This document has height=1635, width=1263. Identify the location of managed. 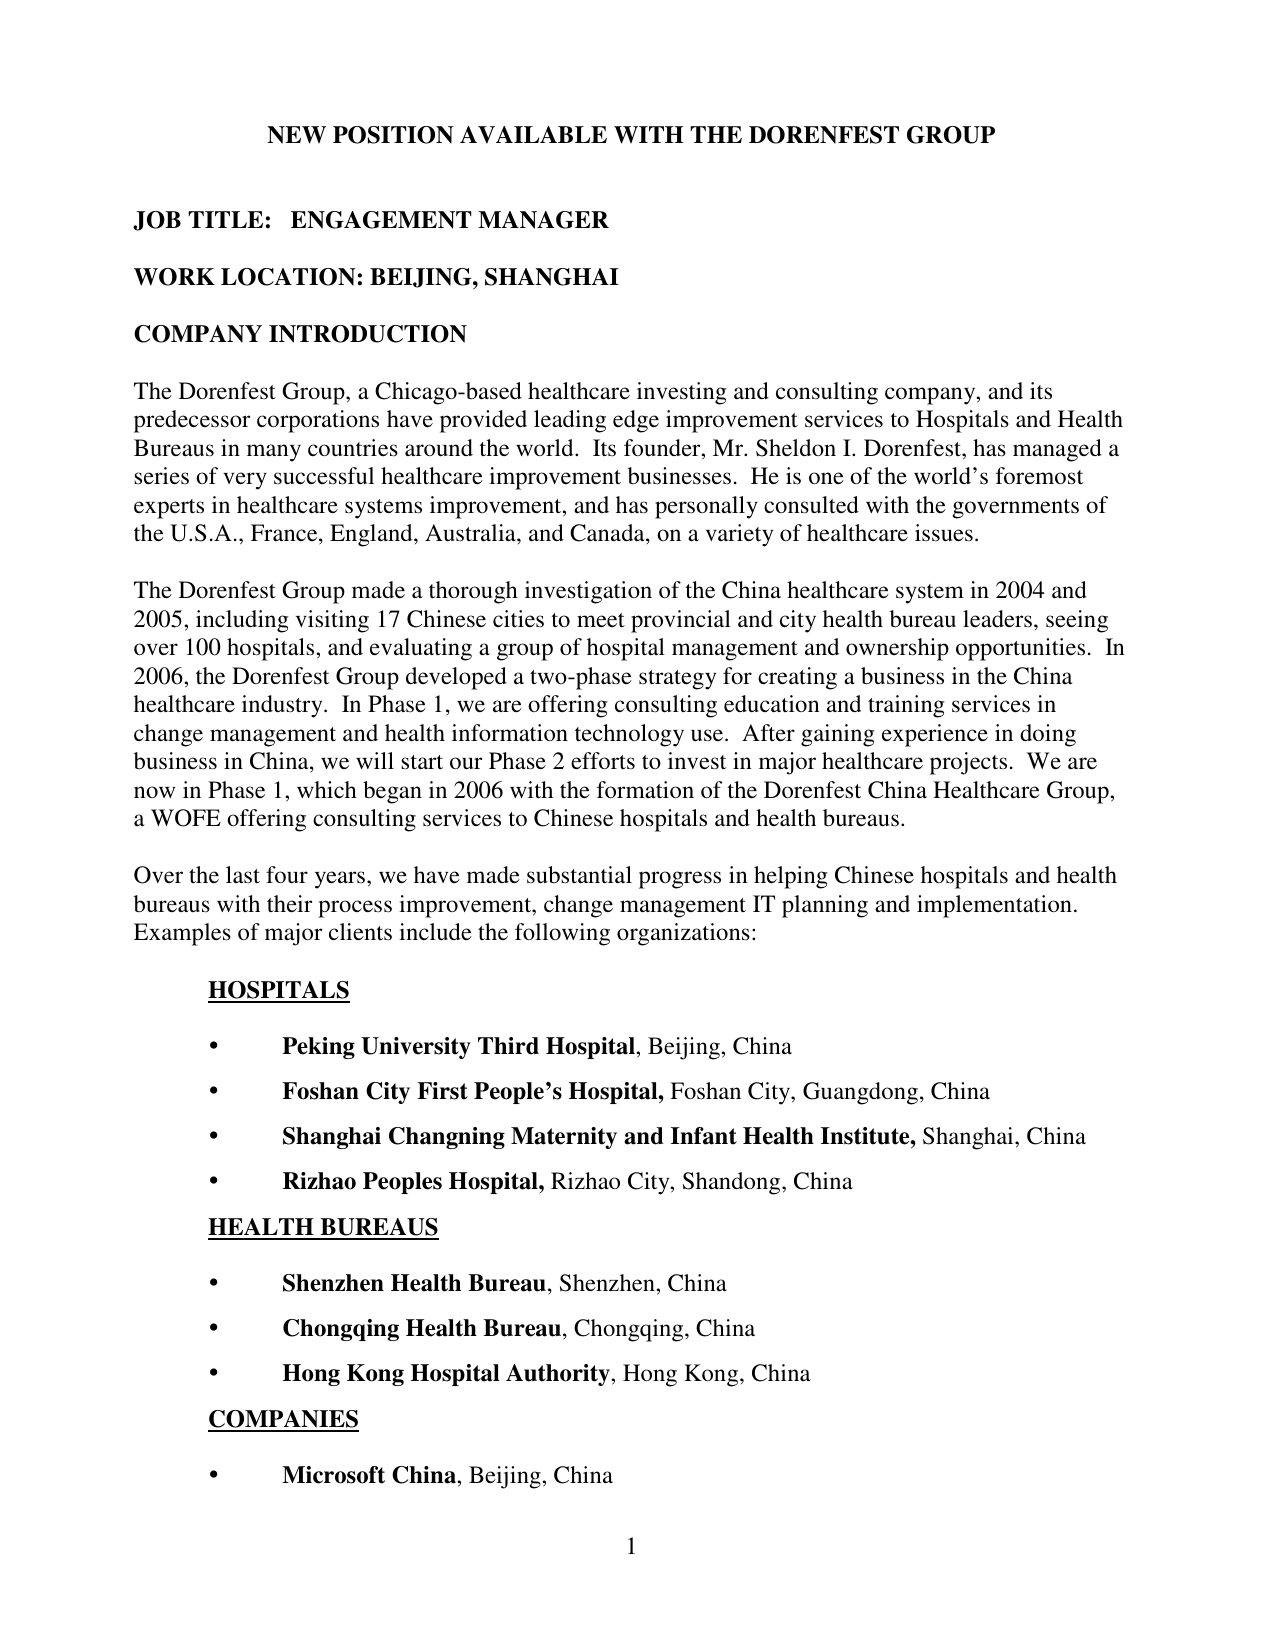
(1057, 450).
